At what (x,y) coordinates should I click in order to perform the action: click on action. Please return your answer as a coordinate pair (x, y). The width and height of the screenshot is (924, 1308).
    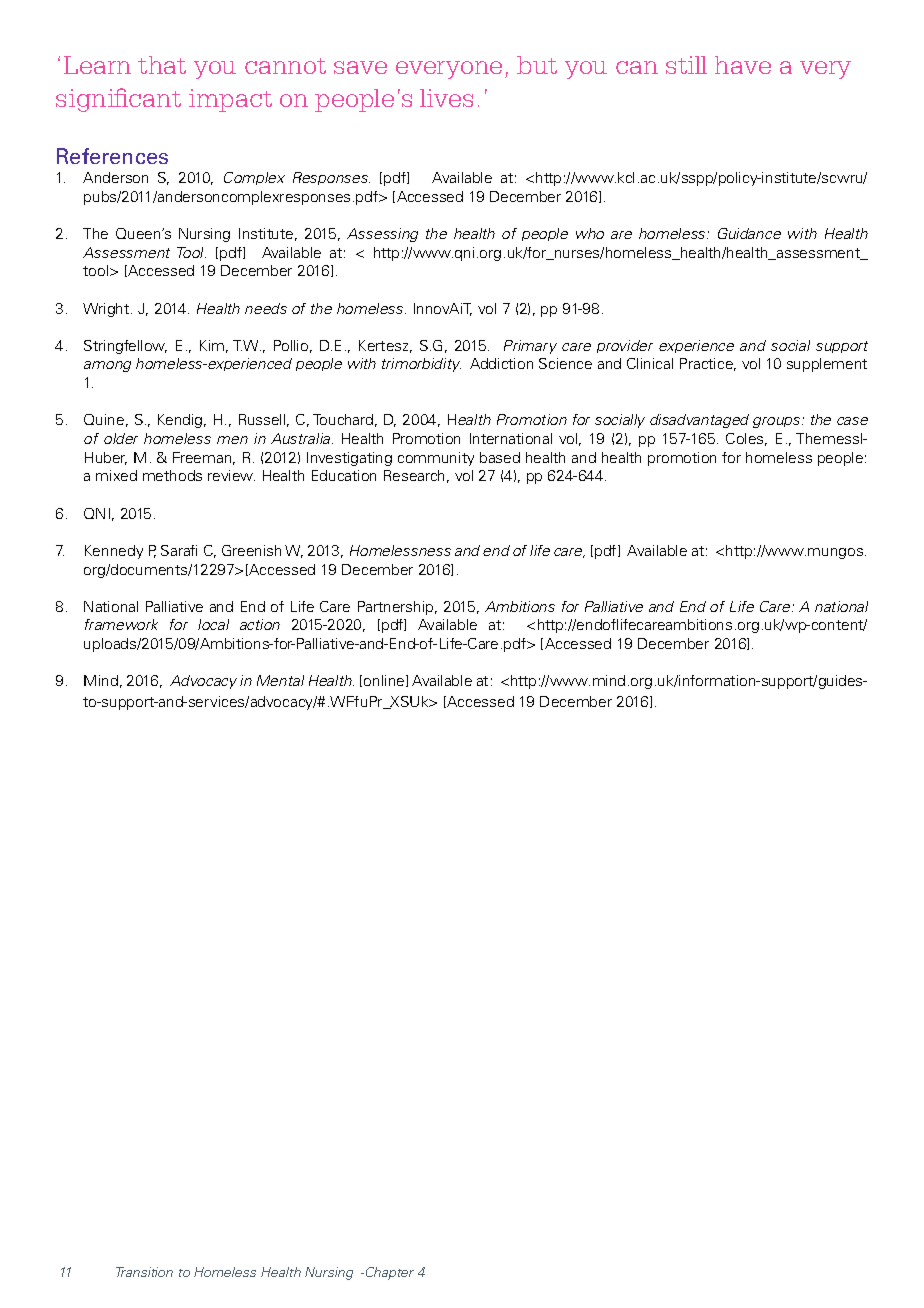
    Looking at the image, I should click on (260, 624).
